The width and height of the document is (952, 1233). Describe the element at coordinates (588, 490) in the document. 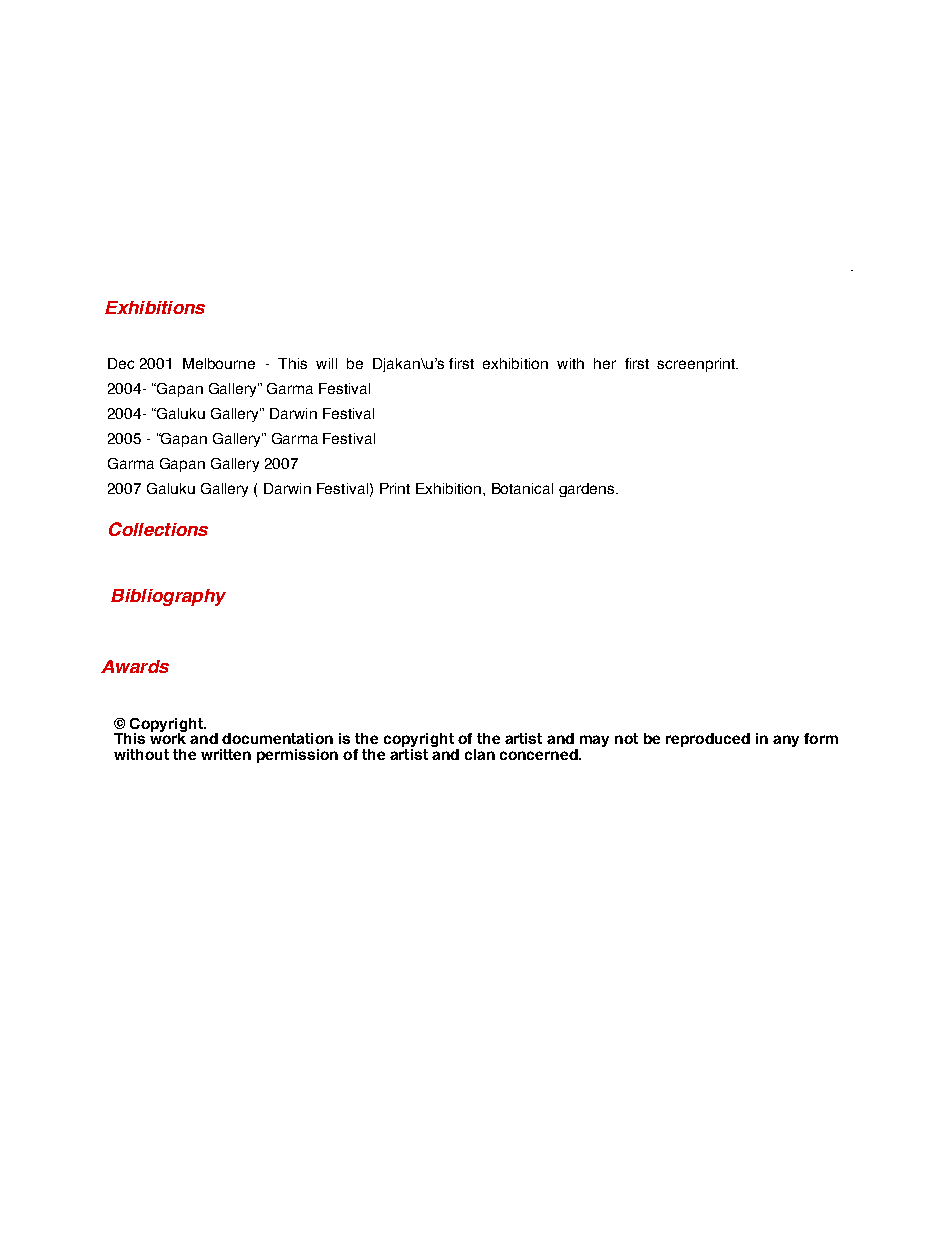

I see `gardens` at that location.
